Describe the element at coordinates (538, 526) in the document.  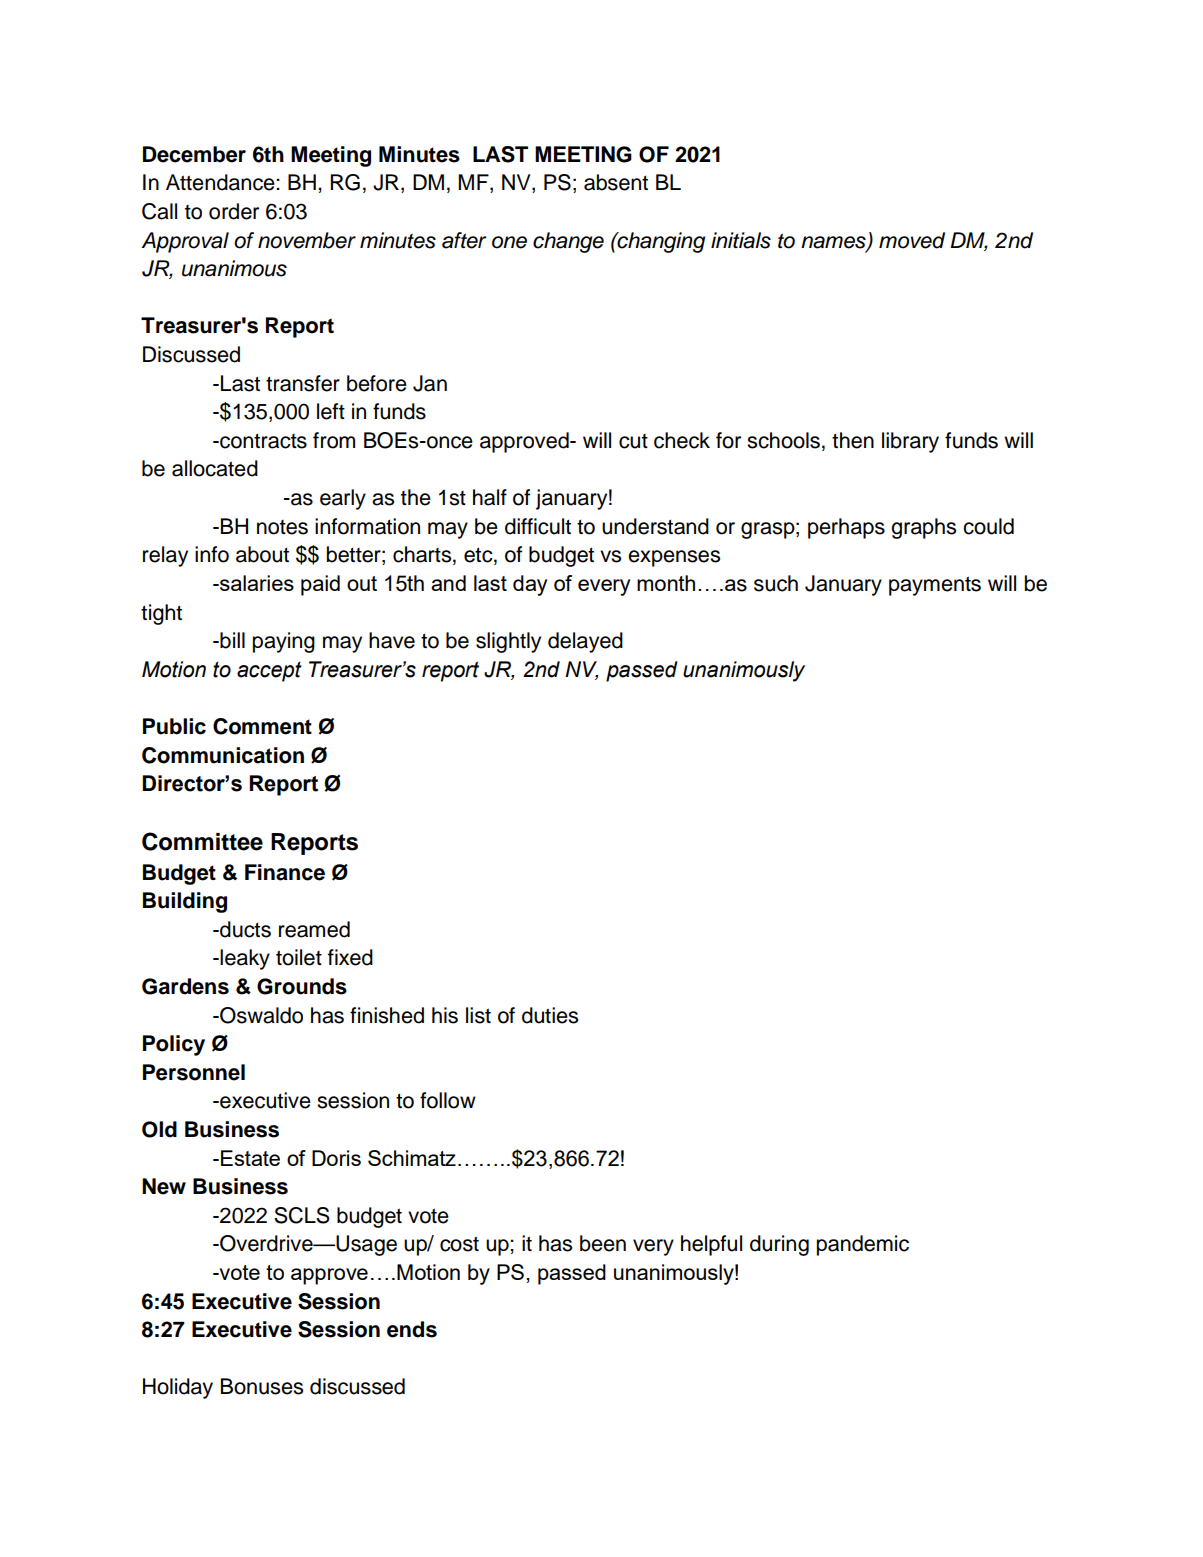
I see `difficult` at that location.
